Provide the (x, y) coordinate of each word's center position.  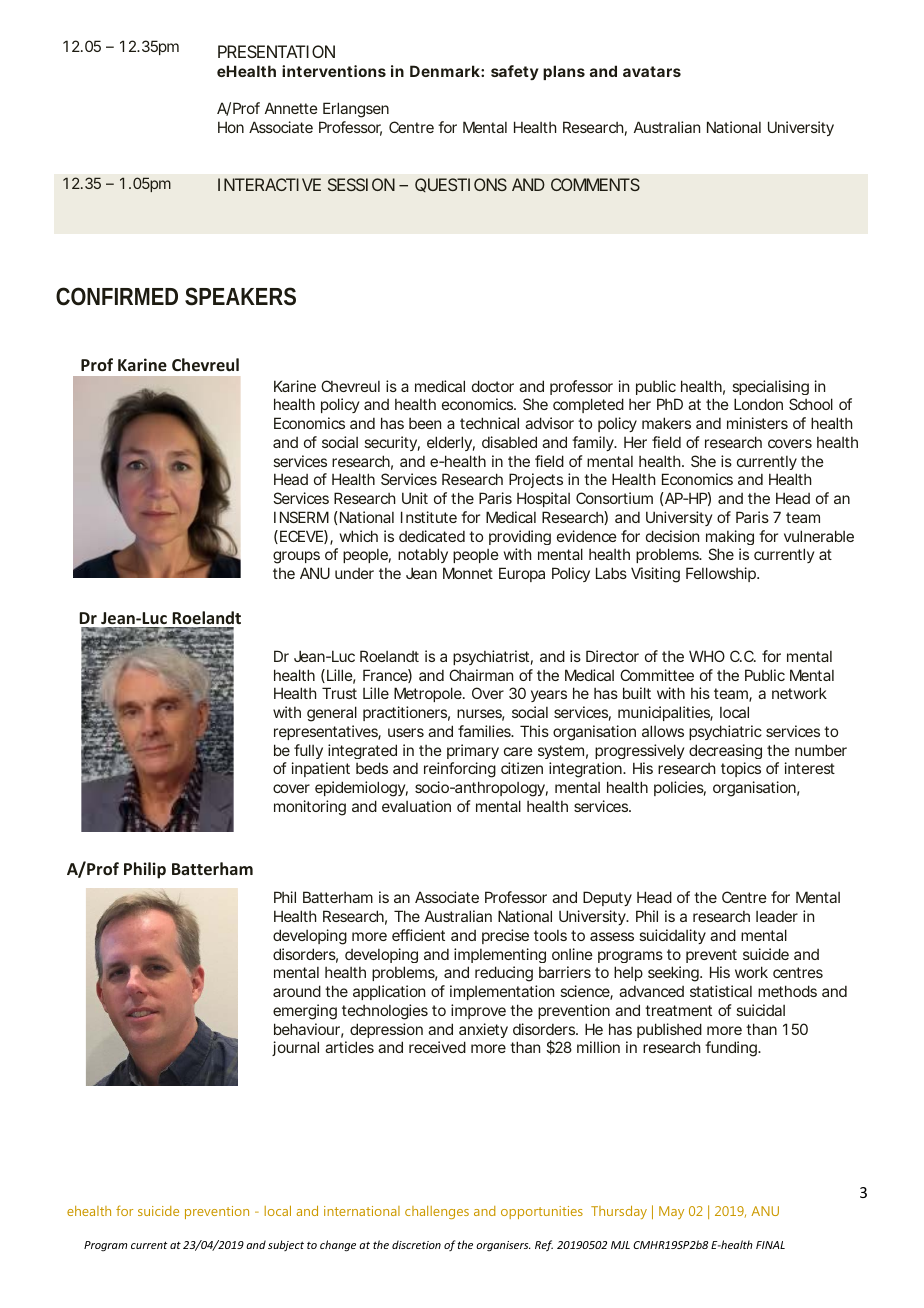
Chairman (481, 675)
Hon (231, 127)
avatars (652, 71)
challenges (437, 1212)
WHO (707, 656)
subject (286, 1245)
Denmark (445, 71)
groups (296, 557)
